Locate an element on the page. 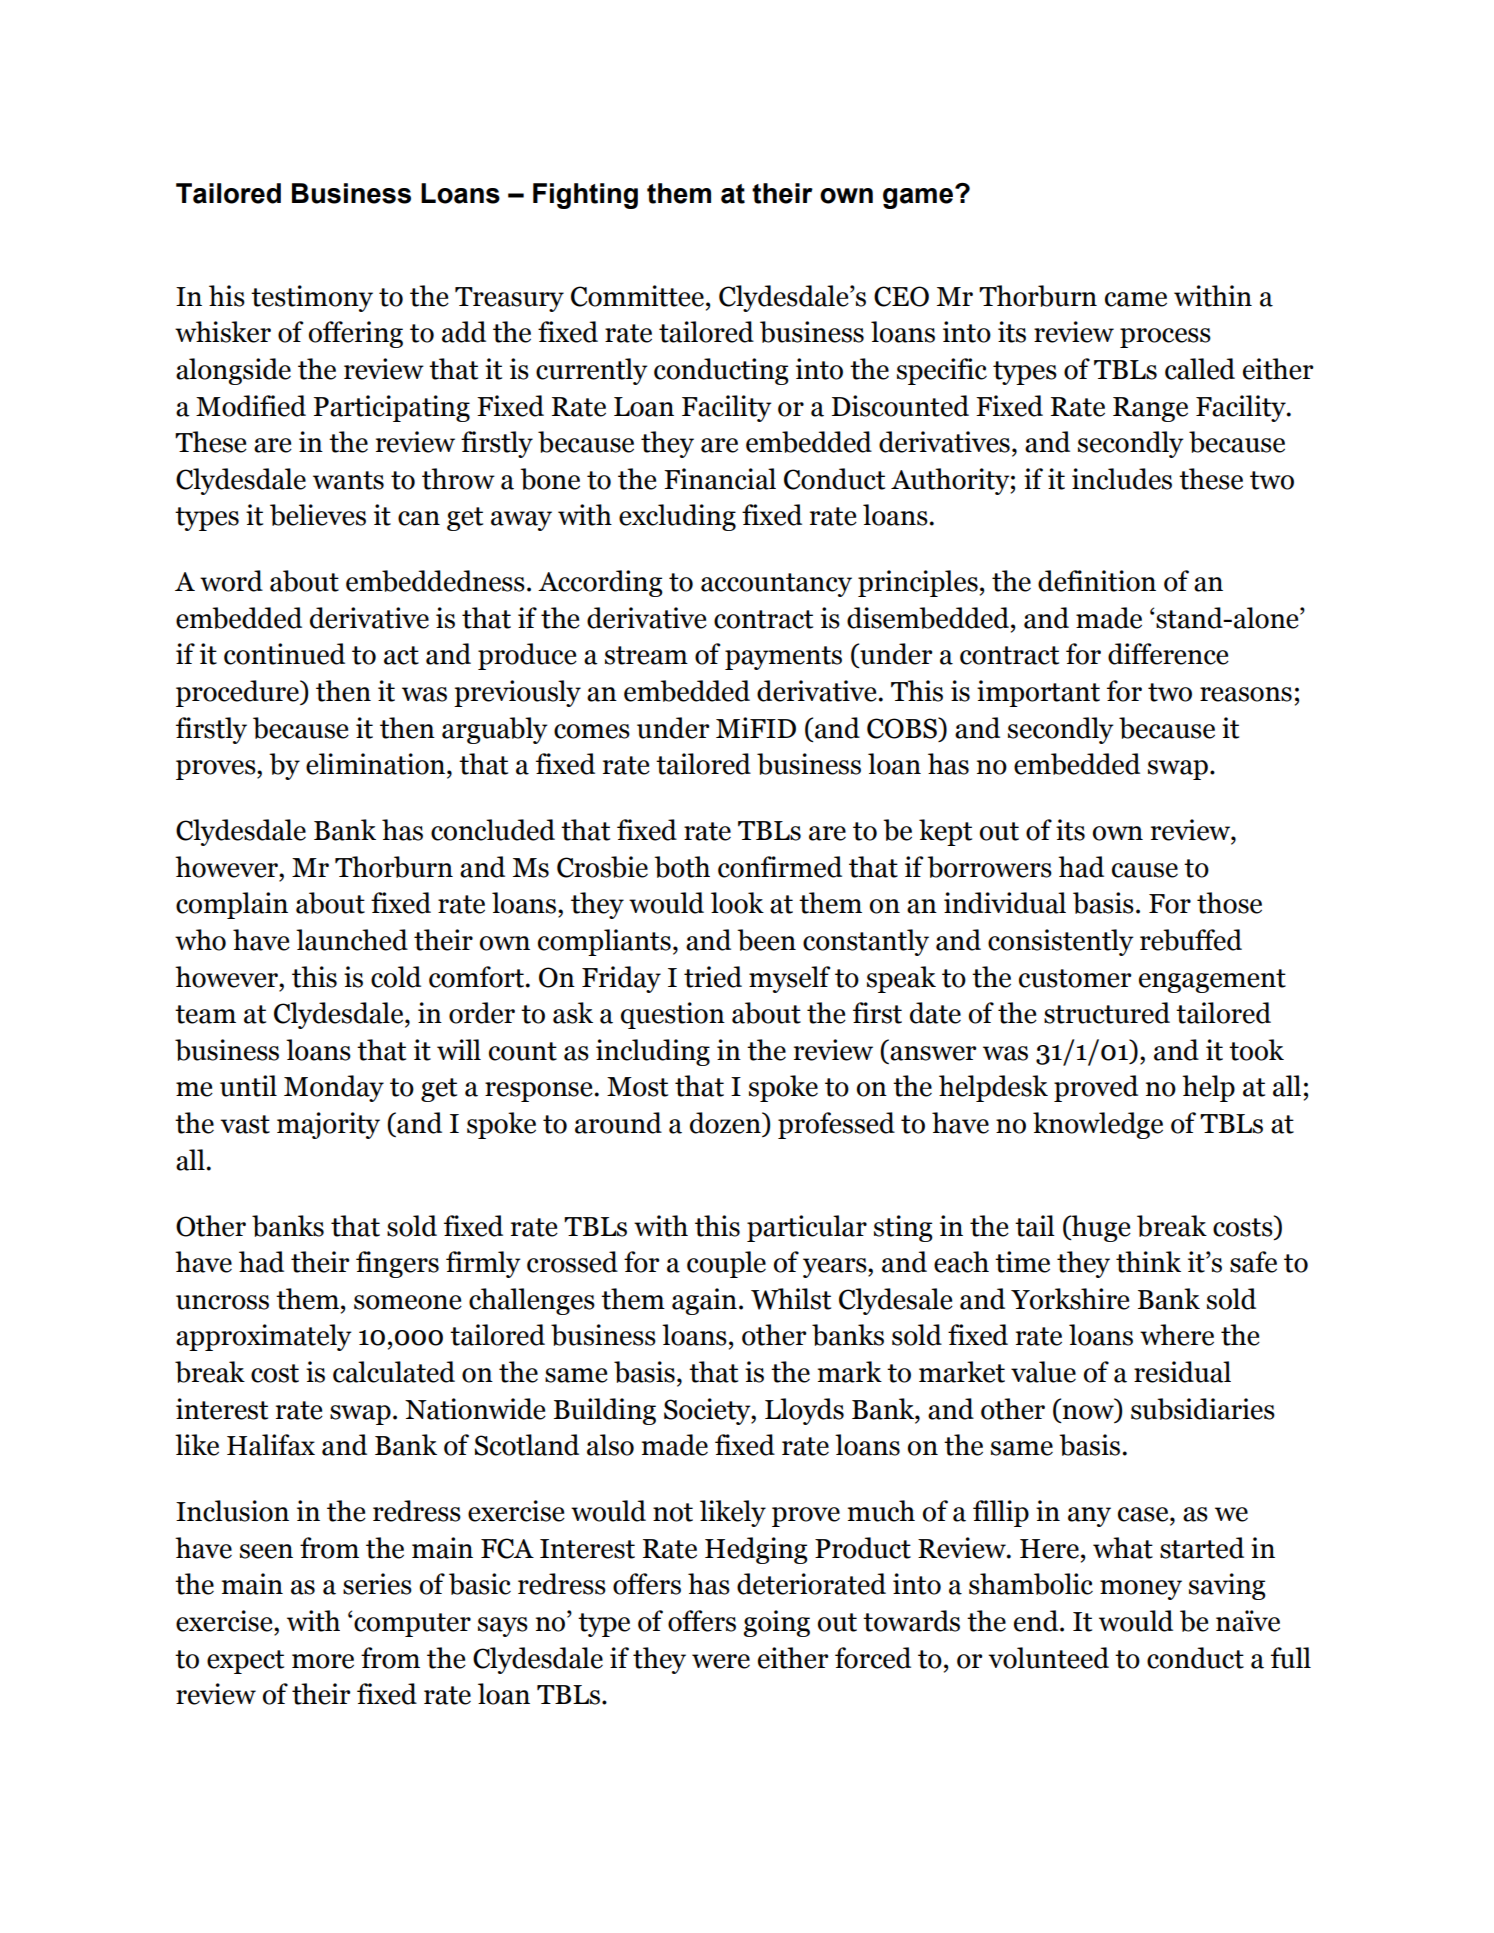 This image has width=1494, height=1933. dozen is located at coordinates (726, 1123).
